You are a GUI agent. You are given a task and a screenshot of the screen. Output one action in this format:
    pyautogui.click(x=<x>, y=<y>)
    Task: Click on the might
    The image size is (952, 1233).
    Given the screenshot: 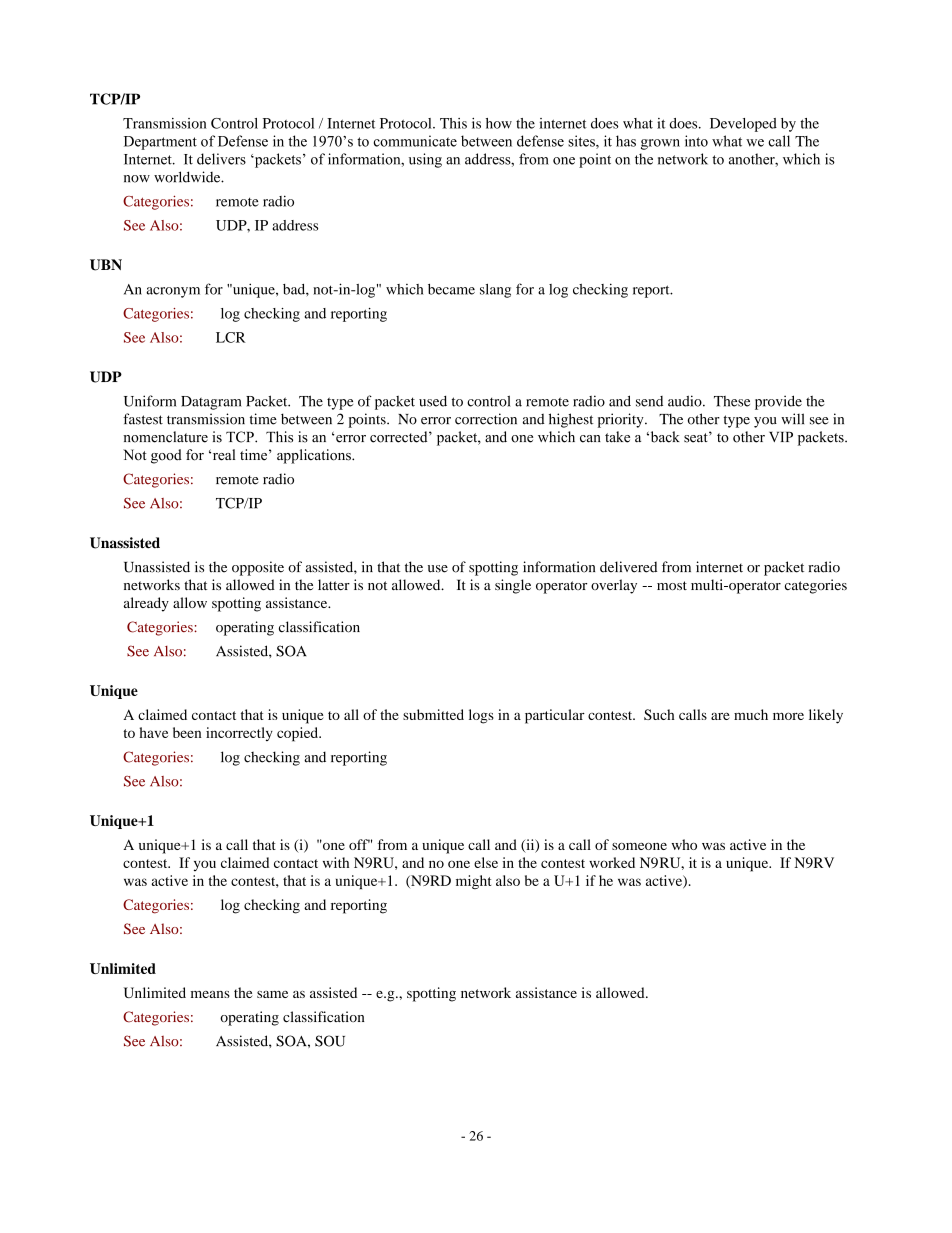 What is the action you would take?
    pyautogui.click(x=473, y=882)
